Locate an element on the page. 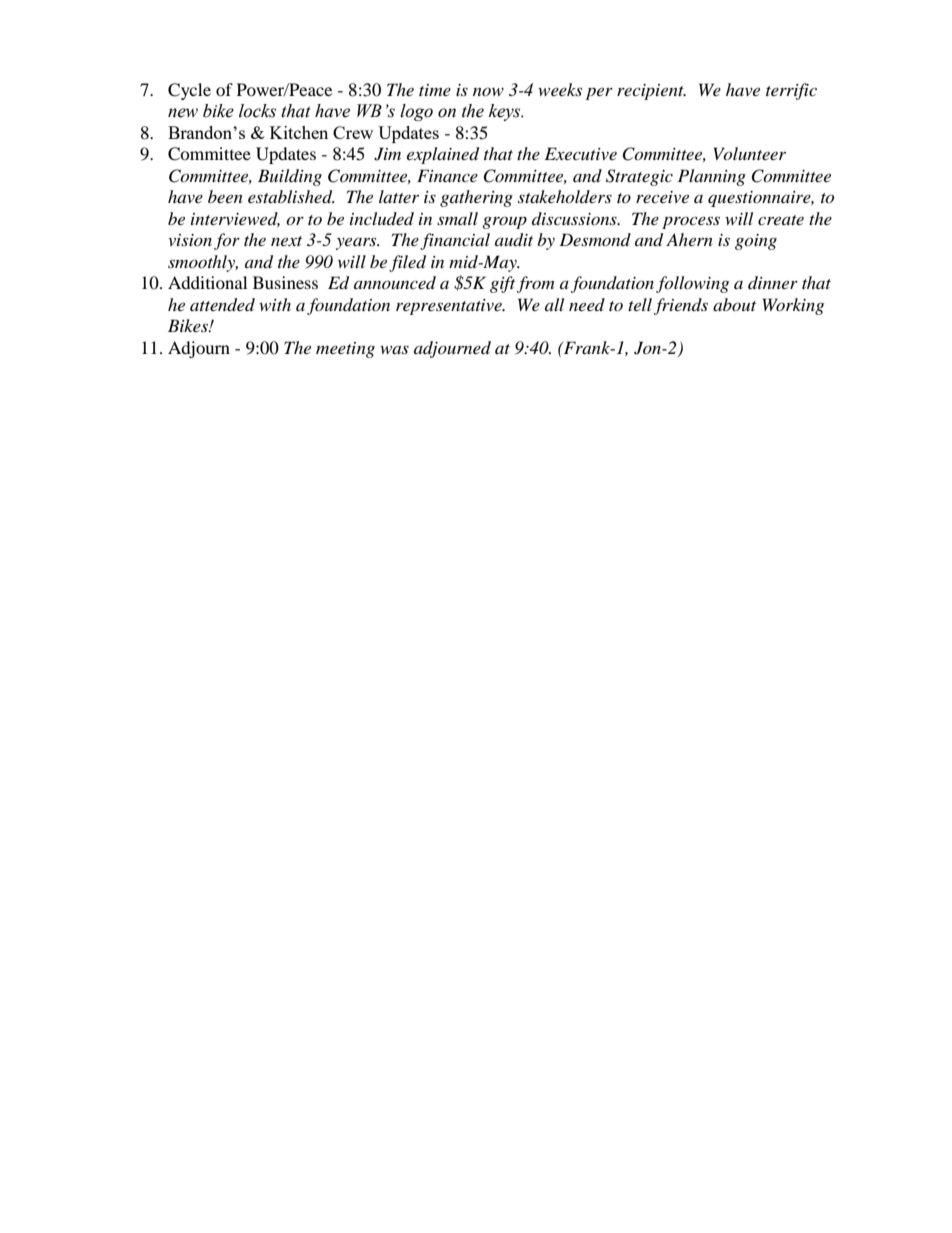 The height and width of the page is (1233, 952). friends is located at coordinates (681, 306).
